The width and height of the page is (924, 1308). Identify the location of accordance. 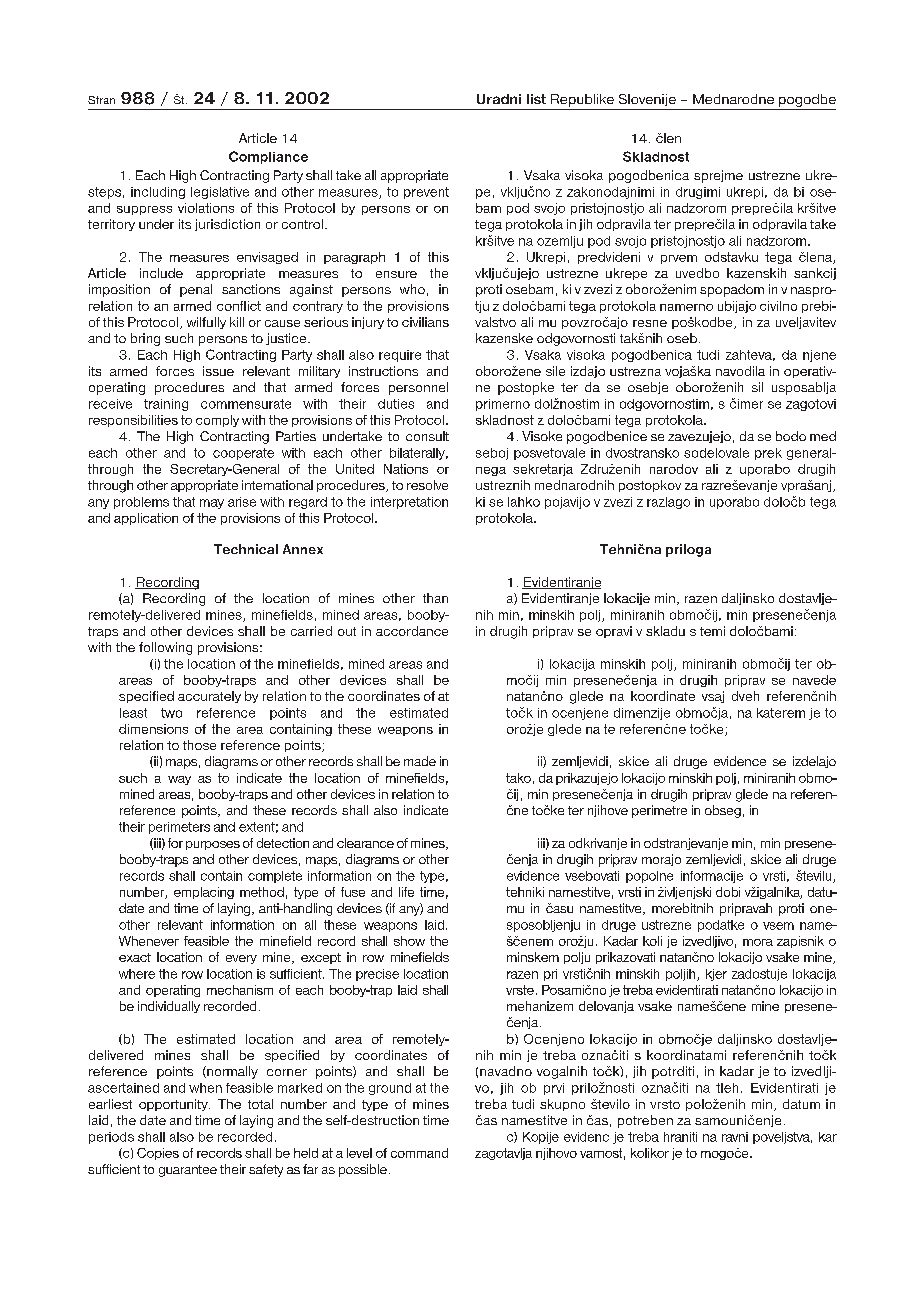
(412, 631).
